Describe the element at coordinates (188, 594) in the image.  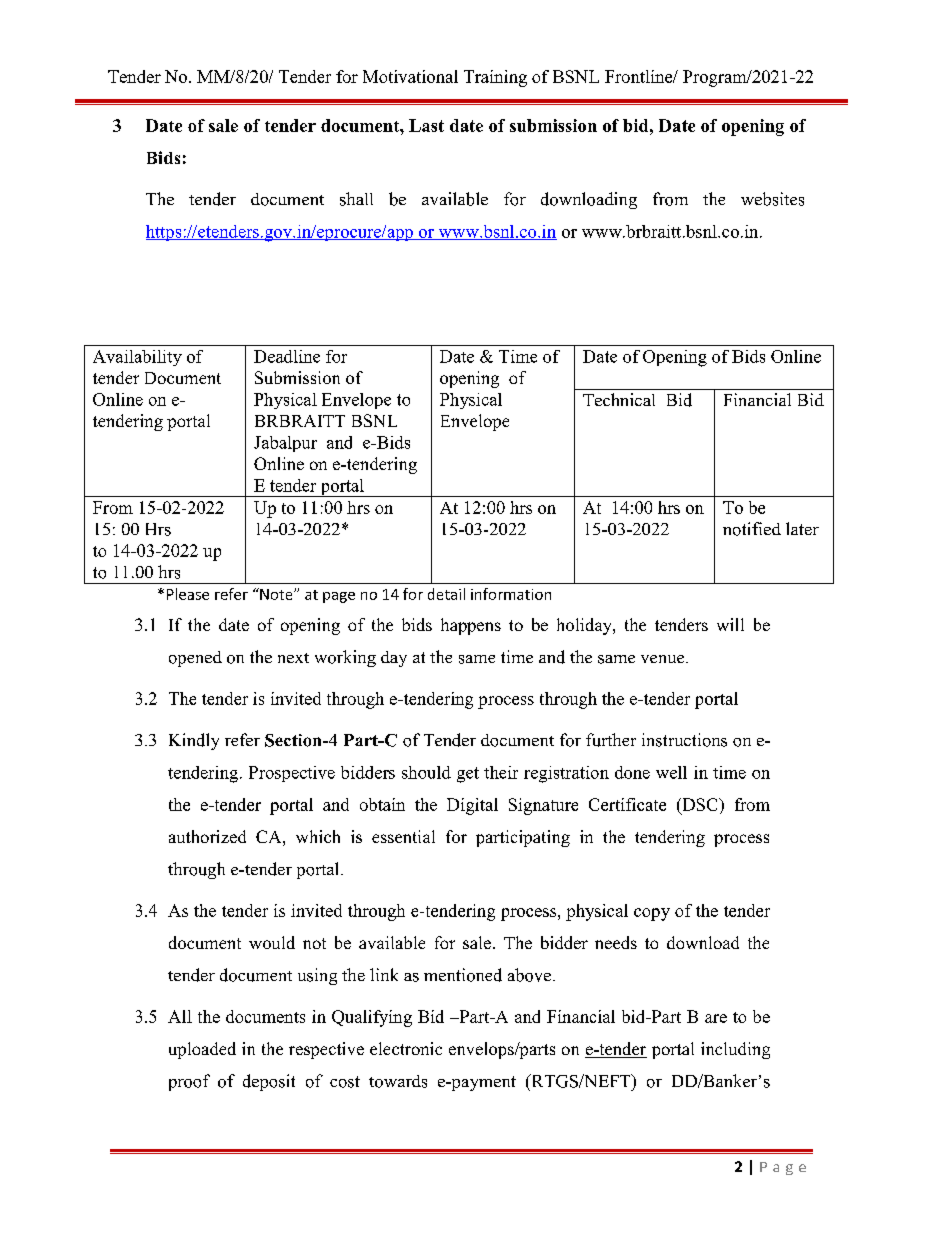
I see `Please` at that location.
